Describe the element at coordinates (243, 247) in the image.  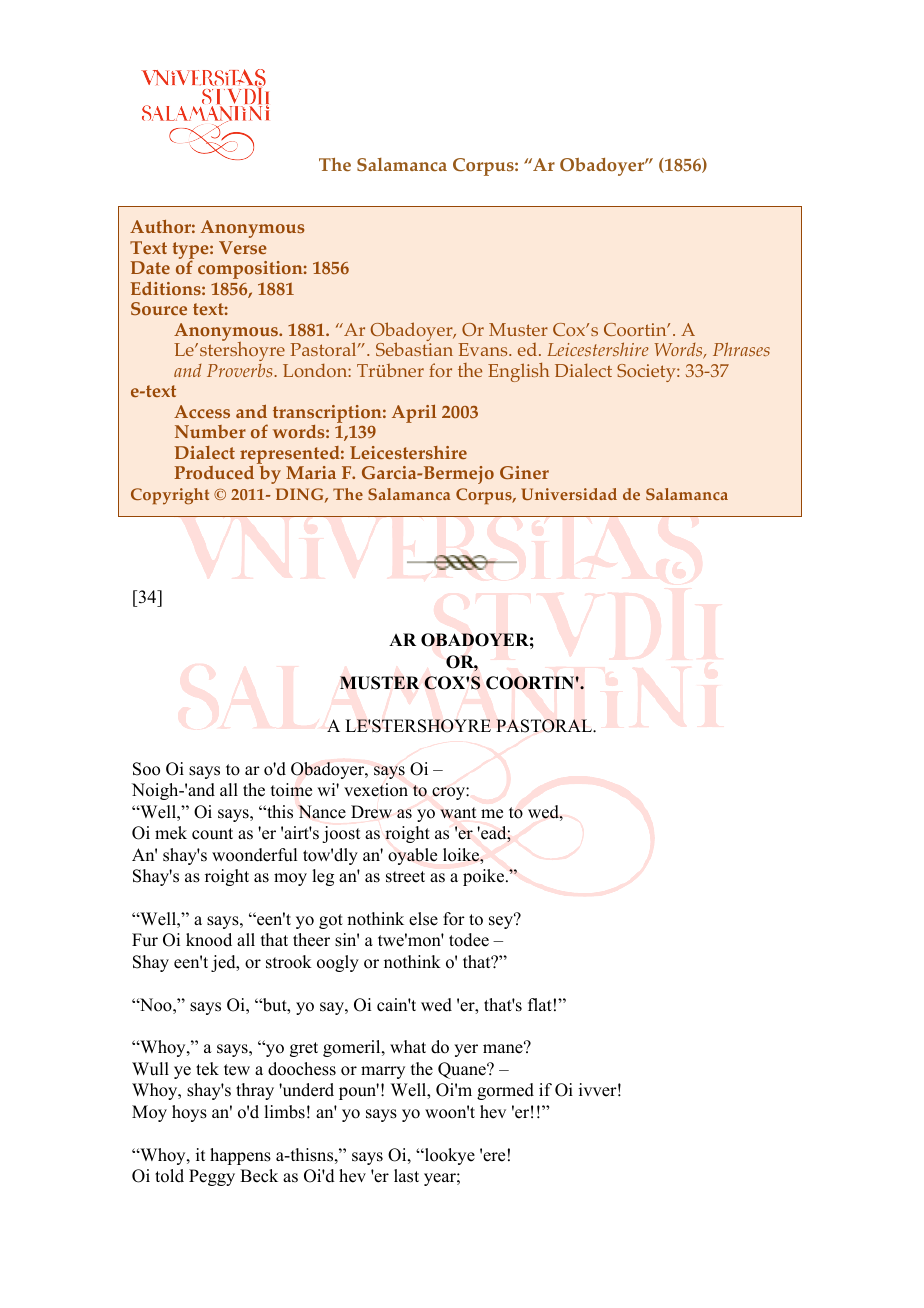
I see `Verse` at that location.
